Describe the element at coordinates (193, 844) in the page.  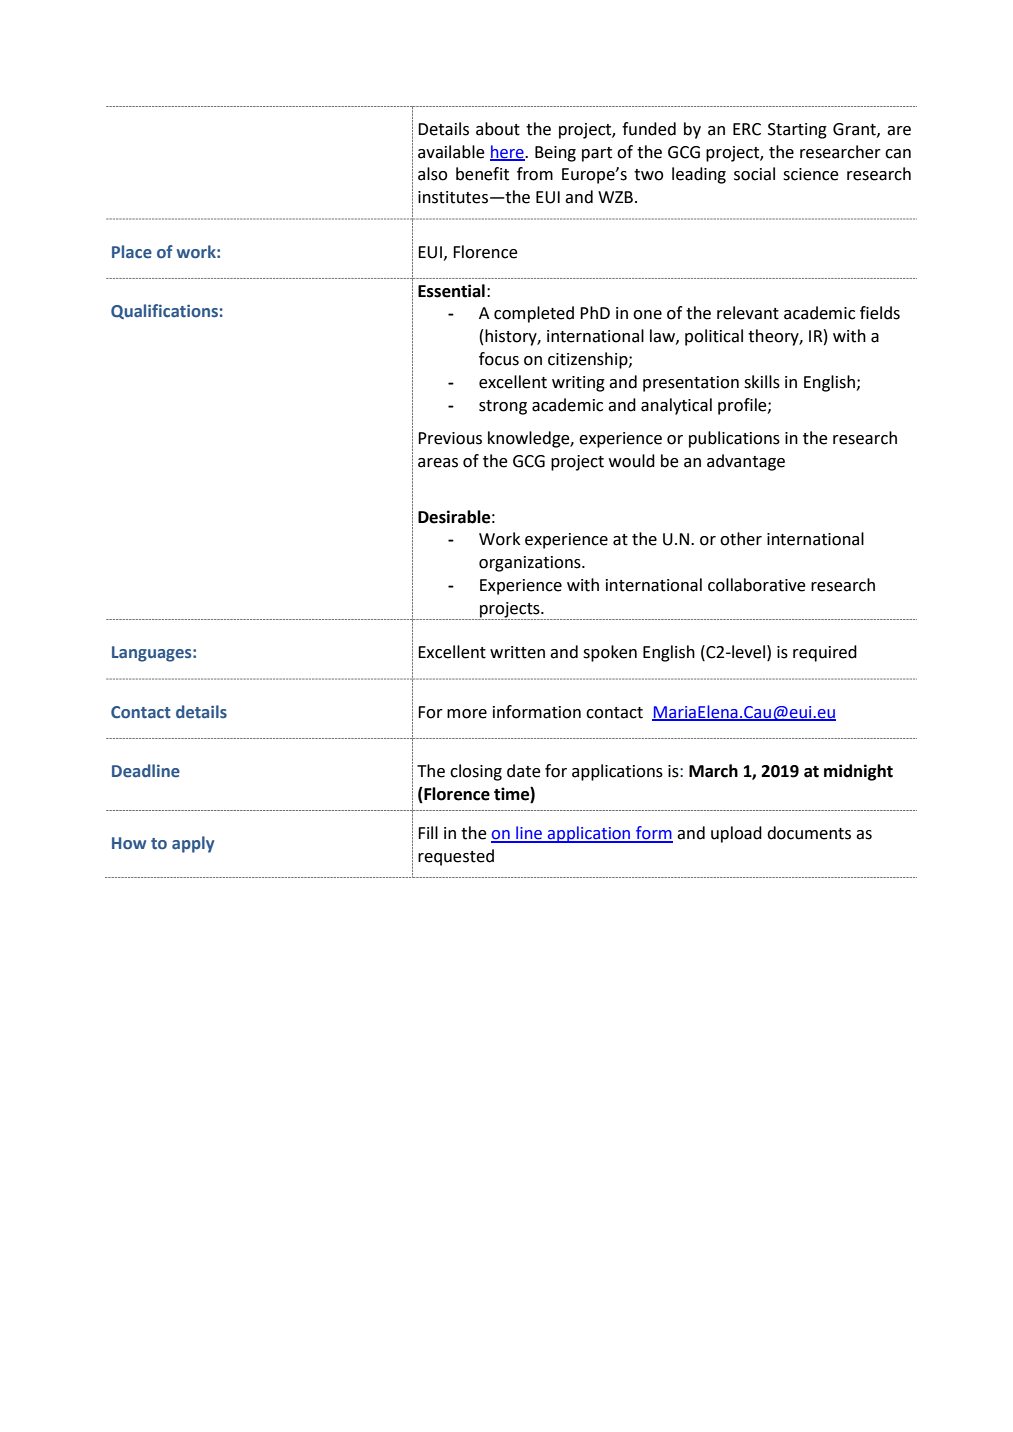
I see `apply` at that location.
